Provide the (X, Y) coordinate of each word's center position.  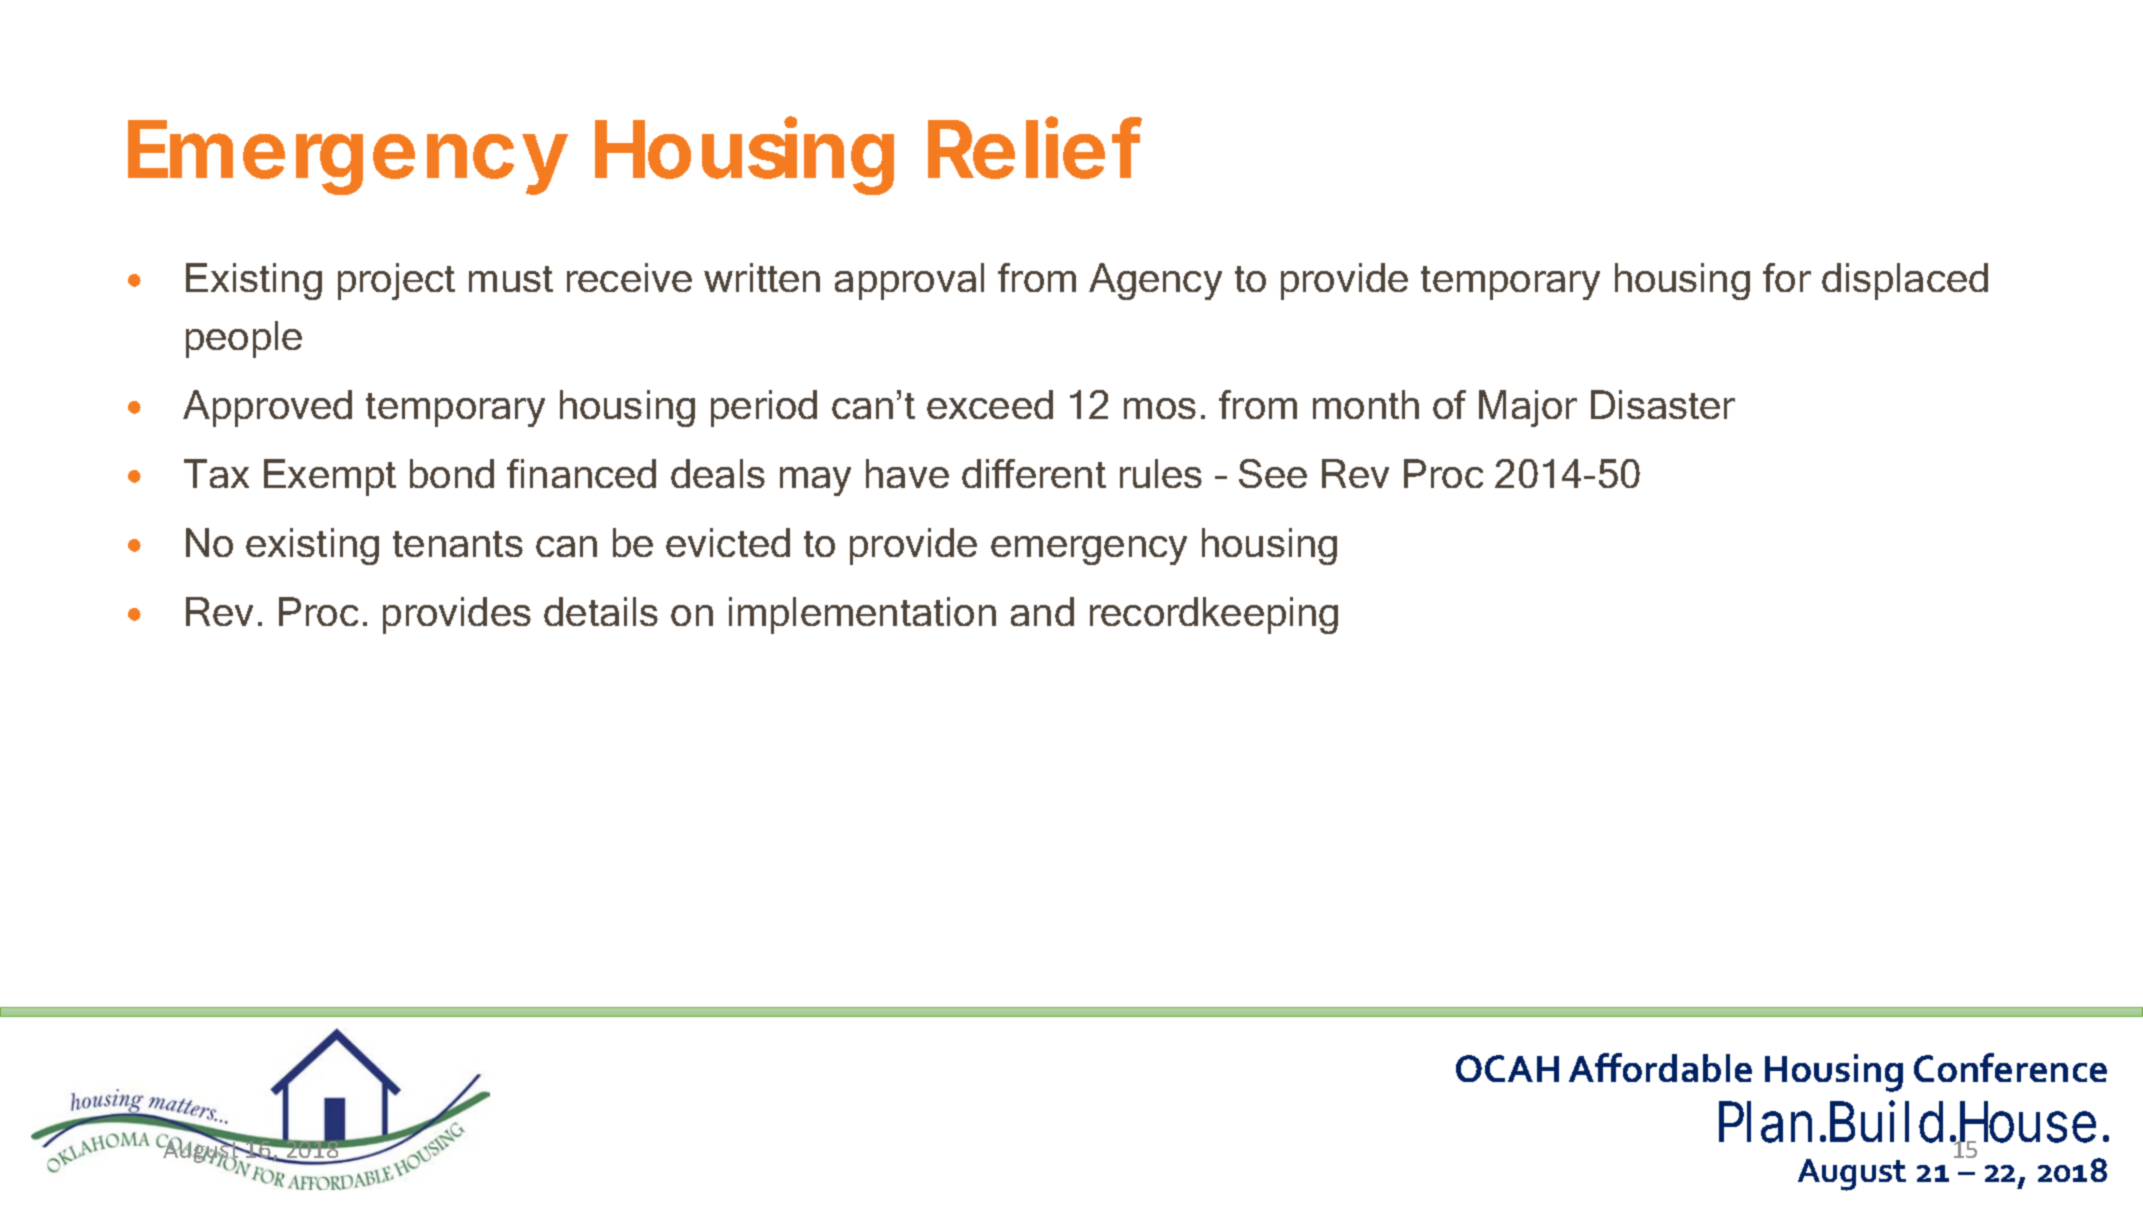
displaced (1905, 281)
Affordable (1660, 1067)
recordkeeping (1214, 615)
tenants (458, 544)
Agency (1155, 281)
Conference (2010, 1067)
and (1042, 611)
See (1273, 473)
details (601, 611)
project (396, 281)
